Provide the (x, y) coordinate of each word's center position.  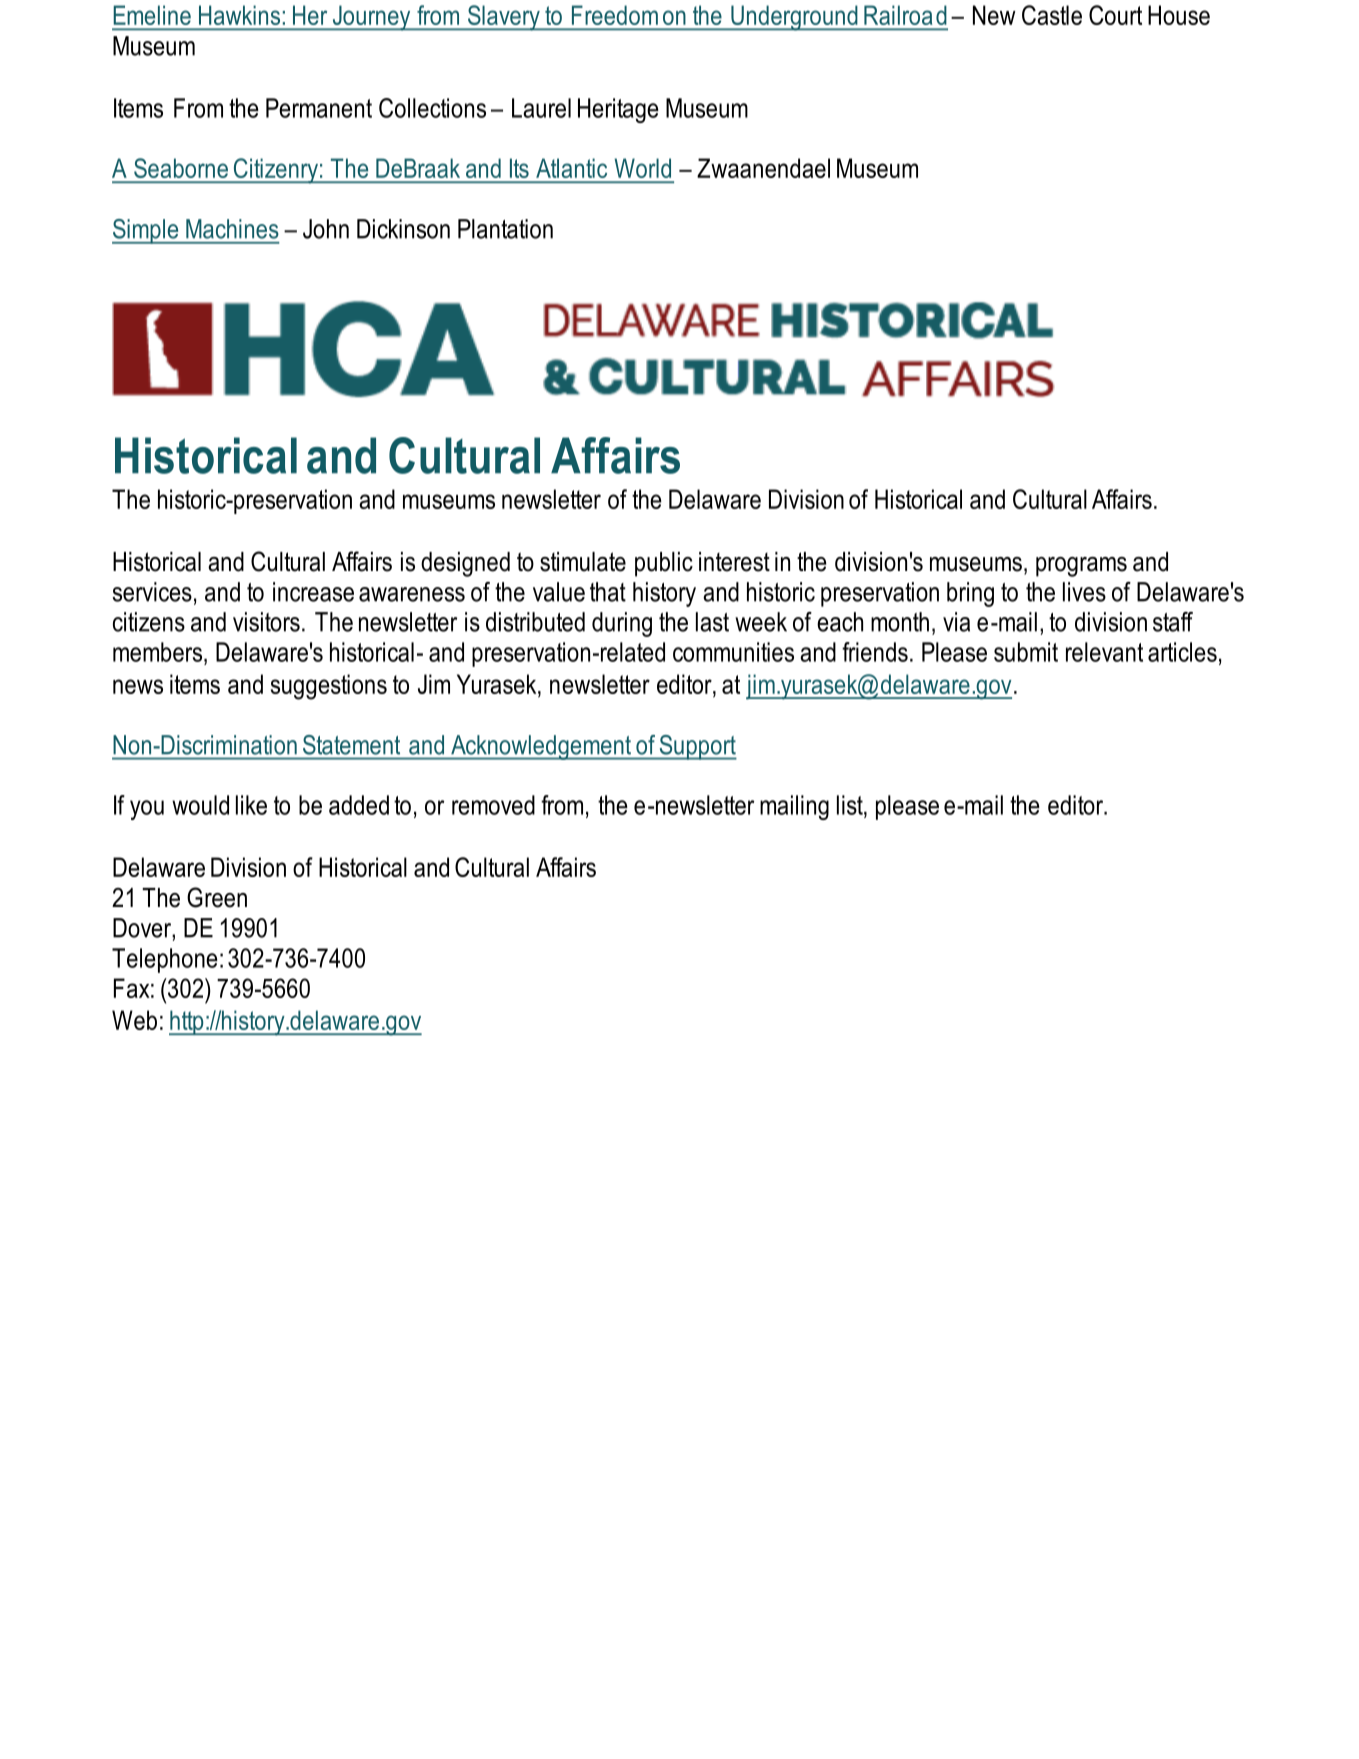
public (664, 564)
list (851, 805)
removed (493, 805)
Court (1115, 15)
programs (1081, 567)
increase (313, 592)
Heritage (618, 110)
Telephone (165, 960)
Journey (371, 18)
